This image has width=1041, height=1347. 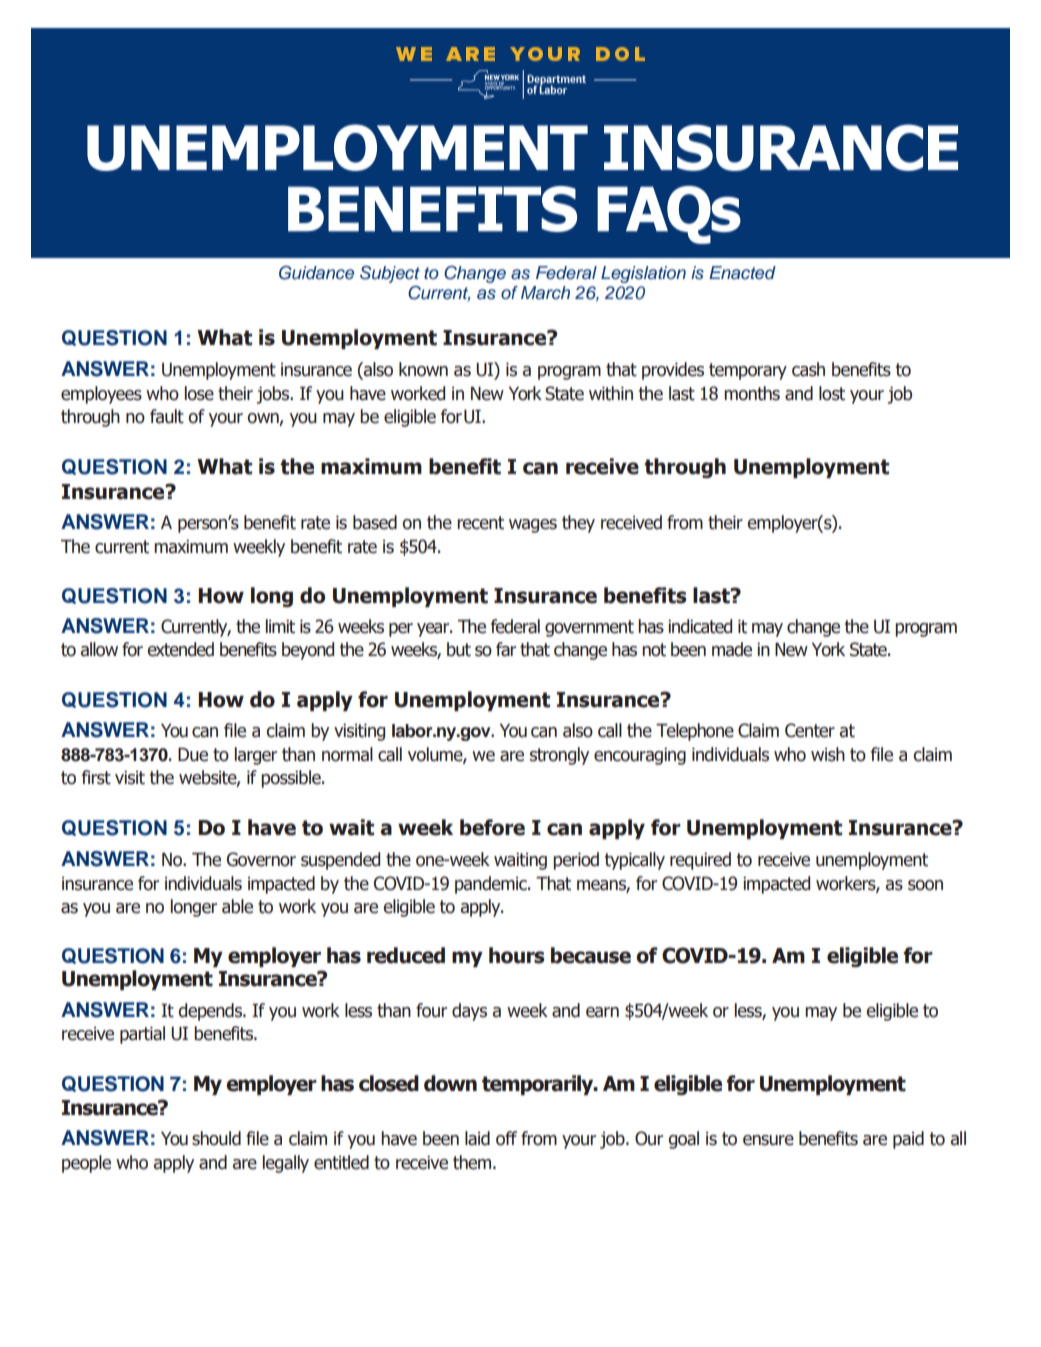 I want to click on off, so click(x=506, y=1138).
